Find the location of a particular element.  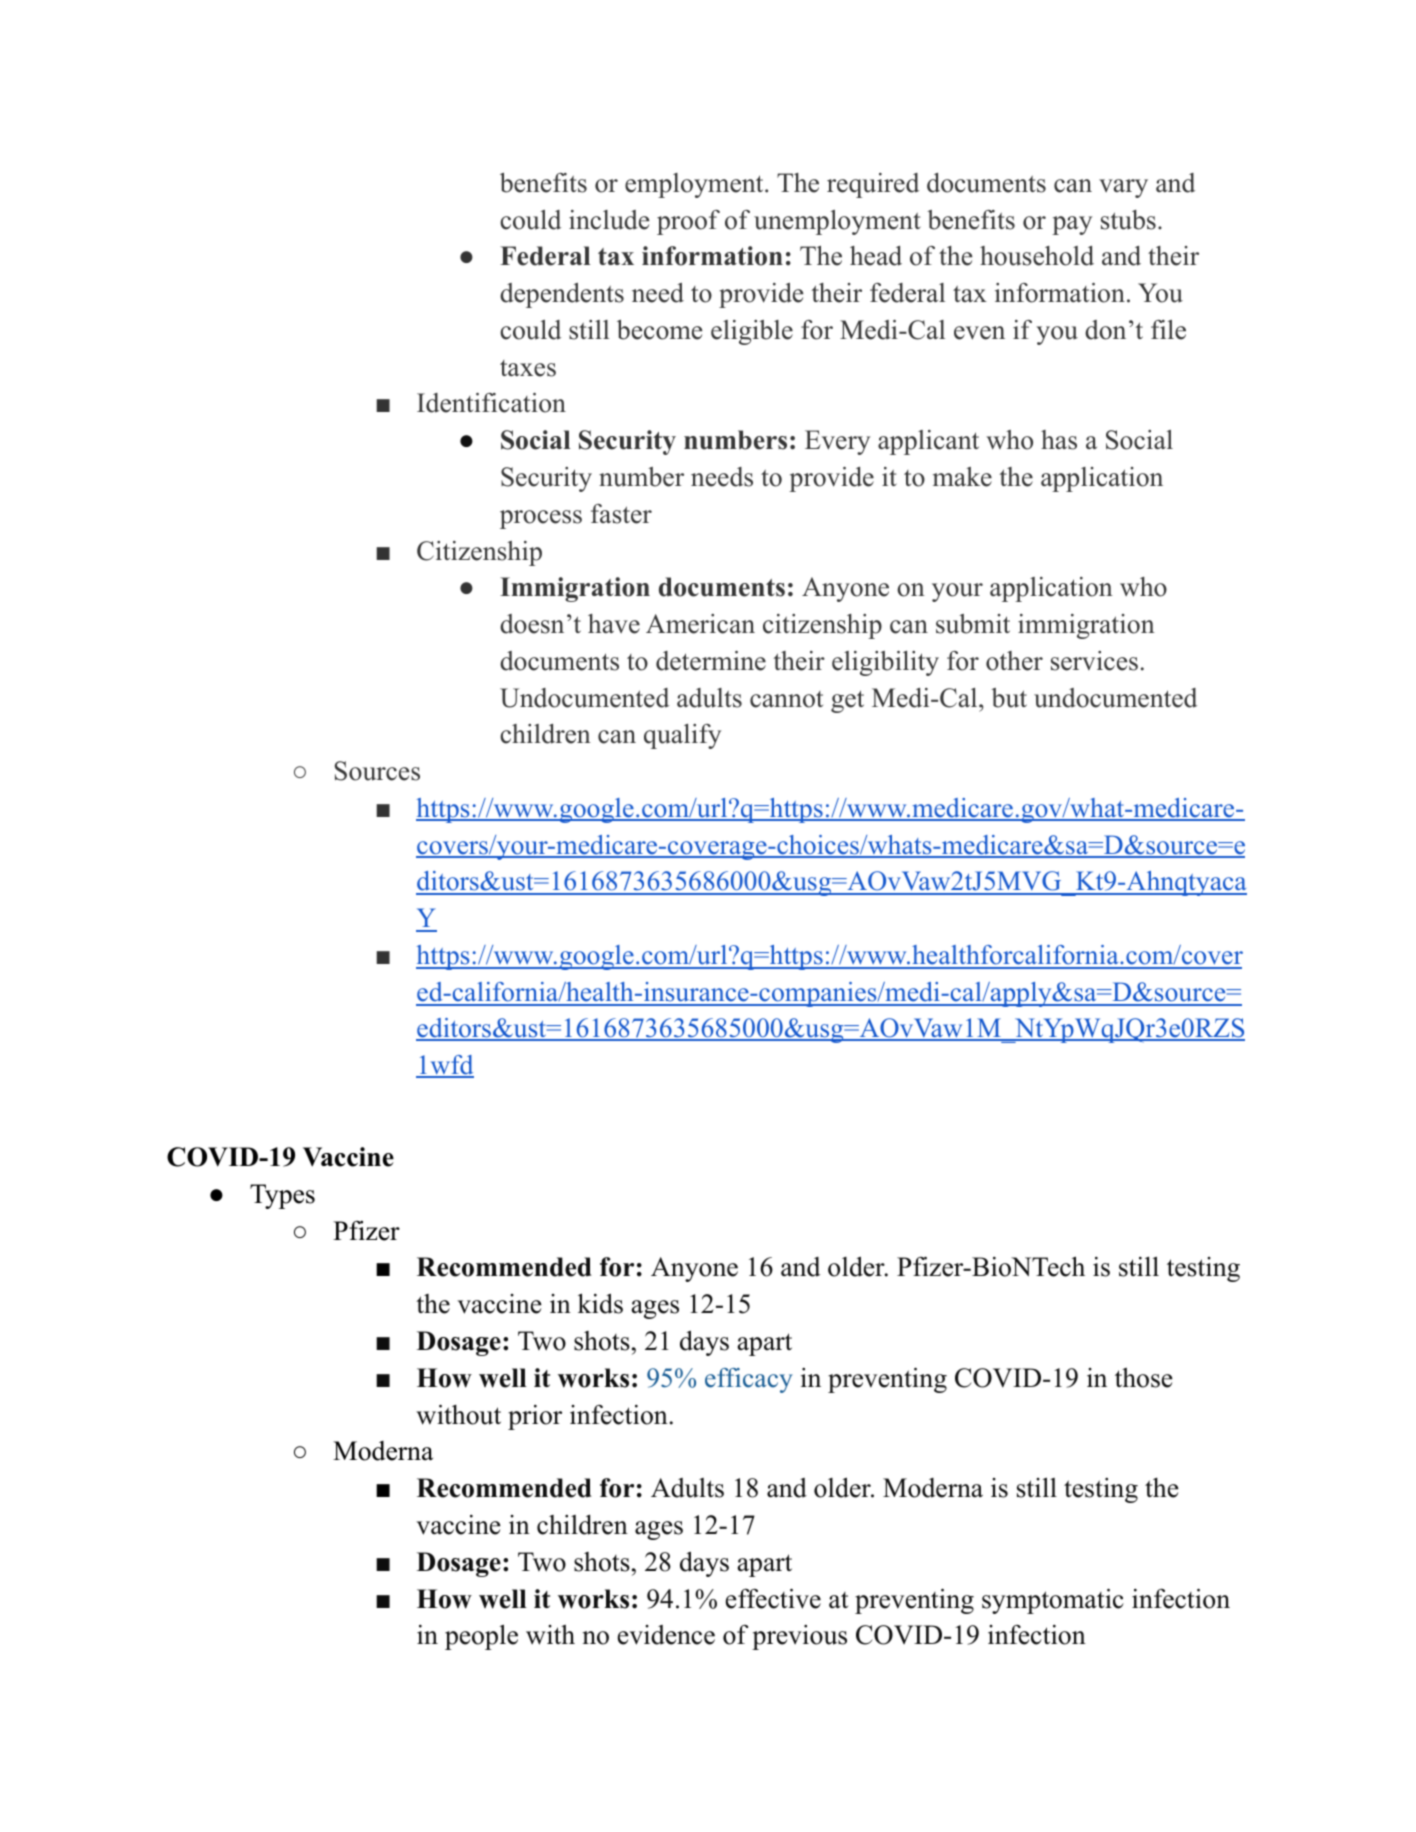

dependents is located at coordinates (562, 295).
